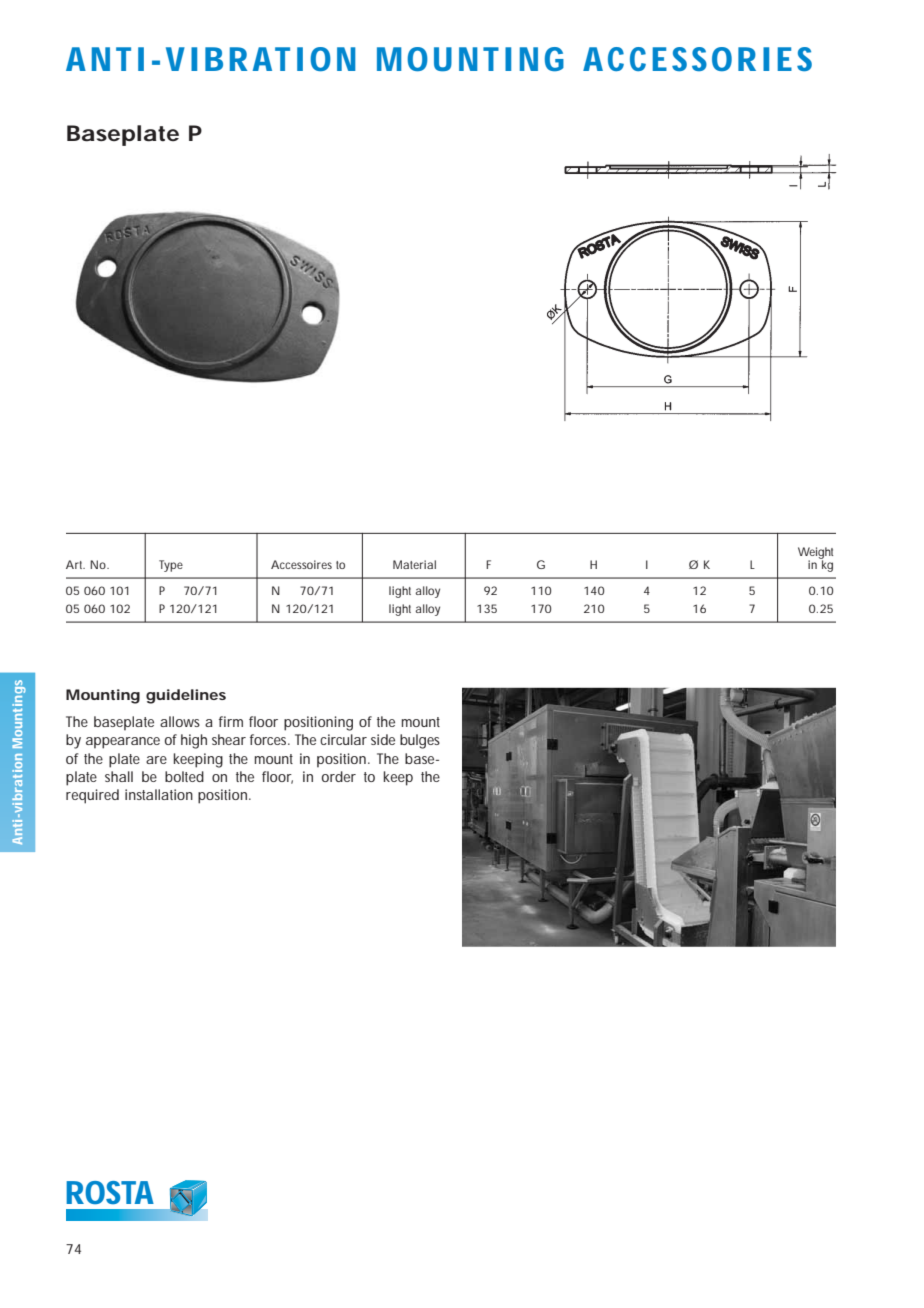  Describe the element at coordinates (186, 696) in the screenshot. I see `guidelines` at that location.
